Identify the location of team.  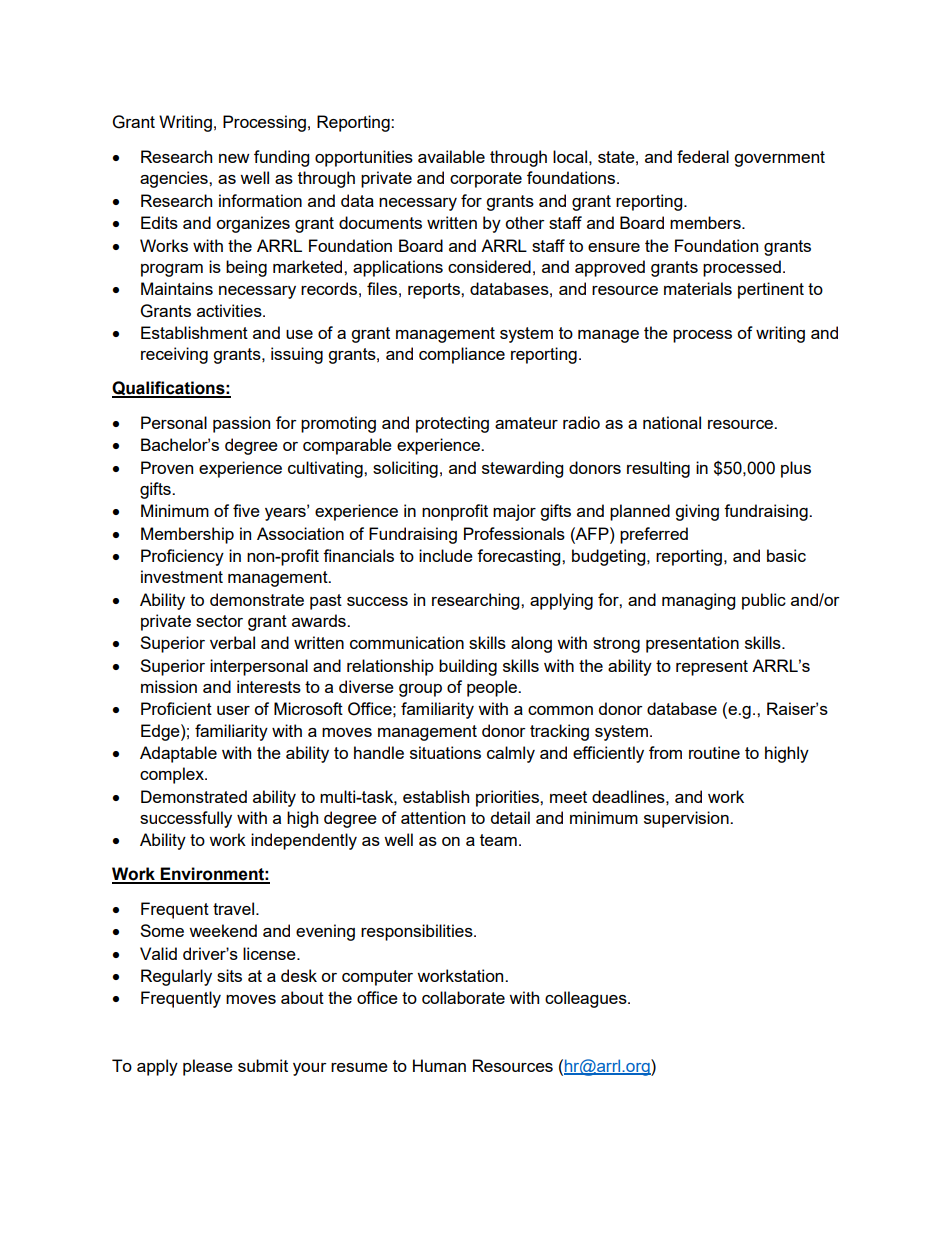
(498, 840).
